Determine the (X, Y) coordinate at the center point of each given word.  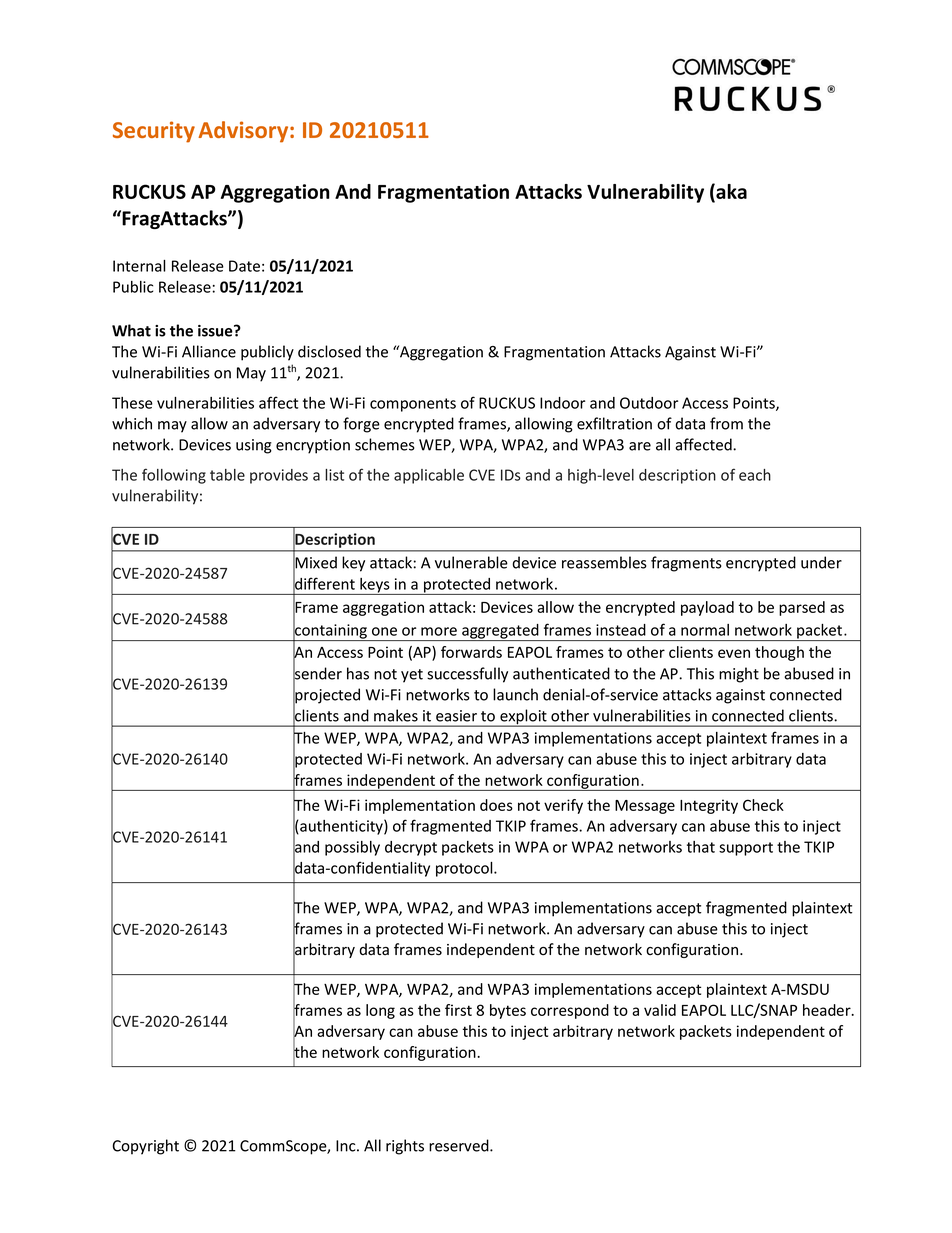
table (227, 475)
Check (763, 805)
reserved (460, 1145)
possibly (352, 848)
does (496, 805)
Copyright (146, 1147)
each (755, 475)
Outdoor (649, 403)
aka (730, 192)
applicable (429, 476)
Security (154, 132)
